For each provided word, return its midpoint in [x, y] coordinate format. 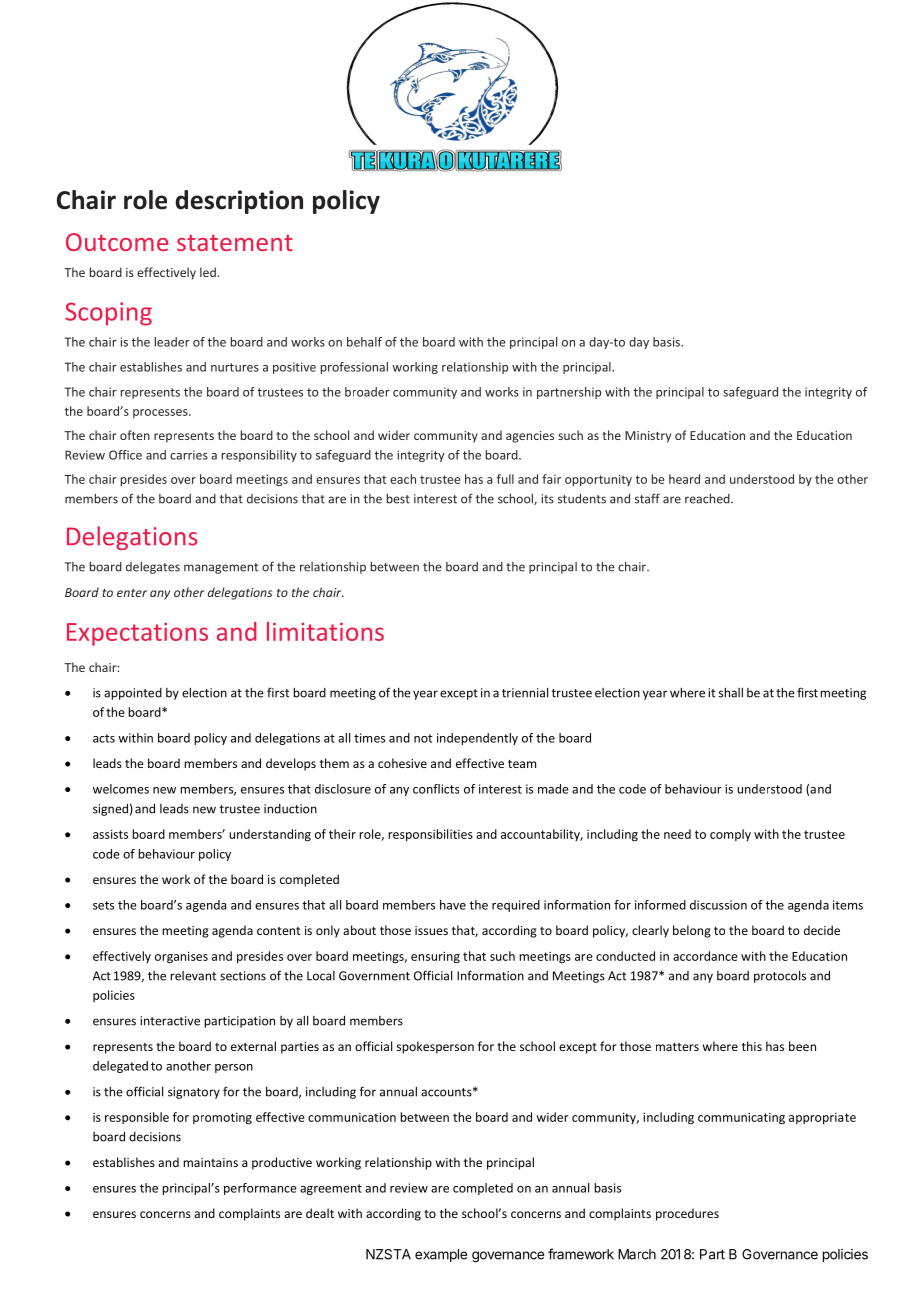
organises [181, 957]
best [398, 499]
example [441, 1255]
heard [684, 479]
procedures [687, 1214]
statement [235, 243]
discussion [718, 905]
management [221, 568]
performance [260, 1189]
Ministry [648, 437]
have [453, 905]
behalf [364, 342]
